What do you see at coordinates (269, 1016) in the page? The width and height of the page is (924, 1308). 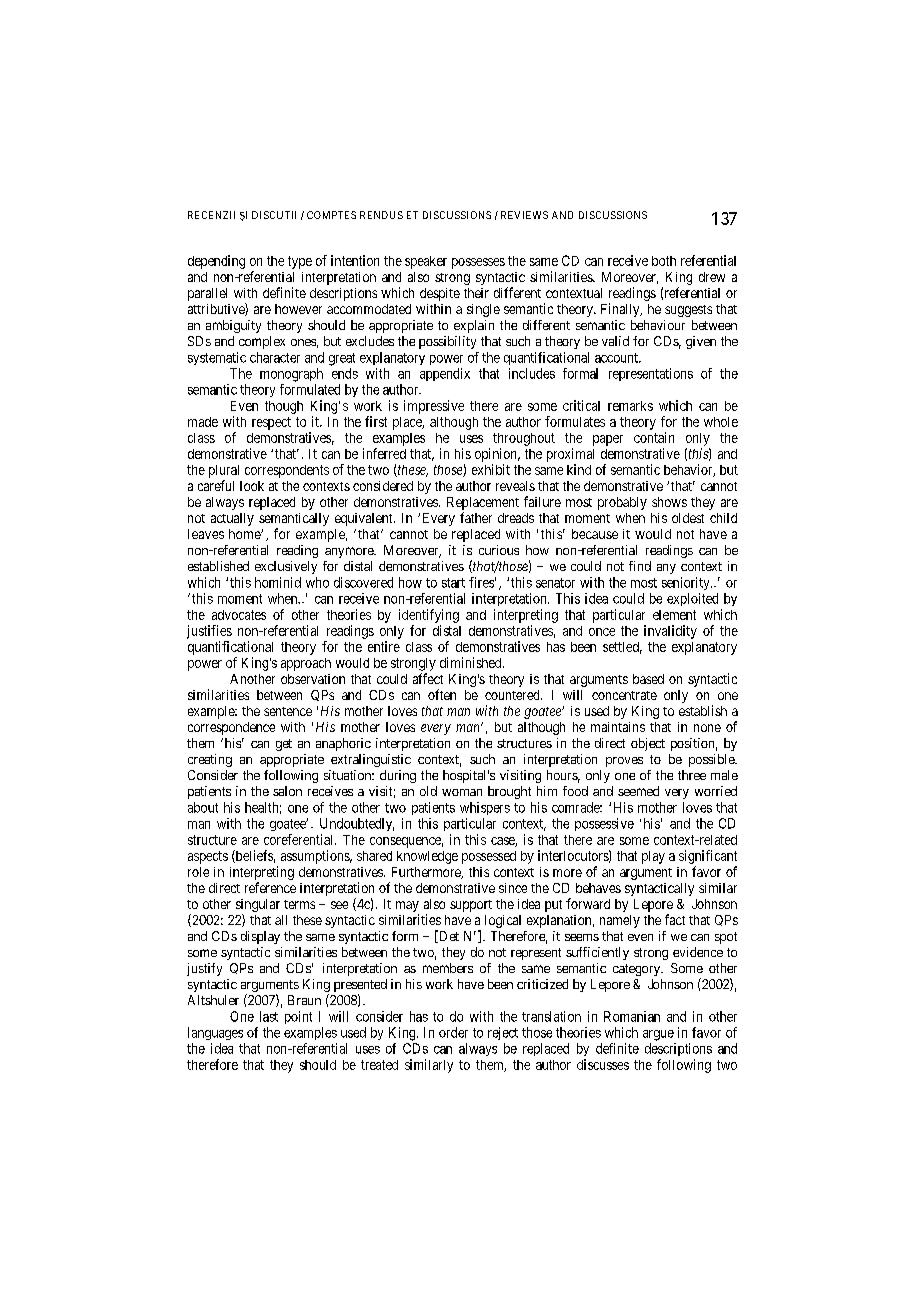 I see `last` at bounding box center [269, 1016].
